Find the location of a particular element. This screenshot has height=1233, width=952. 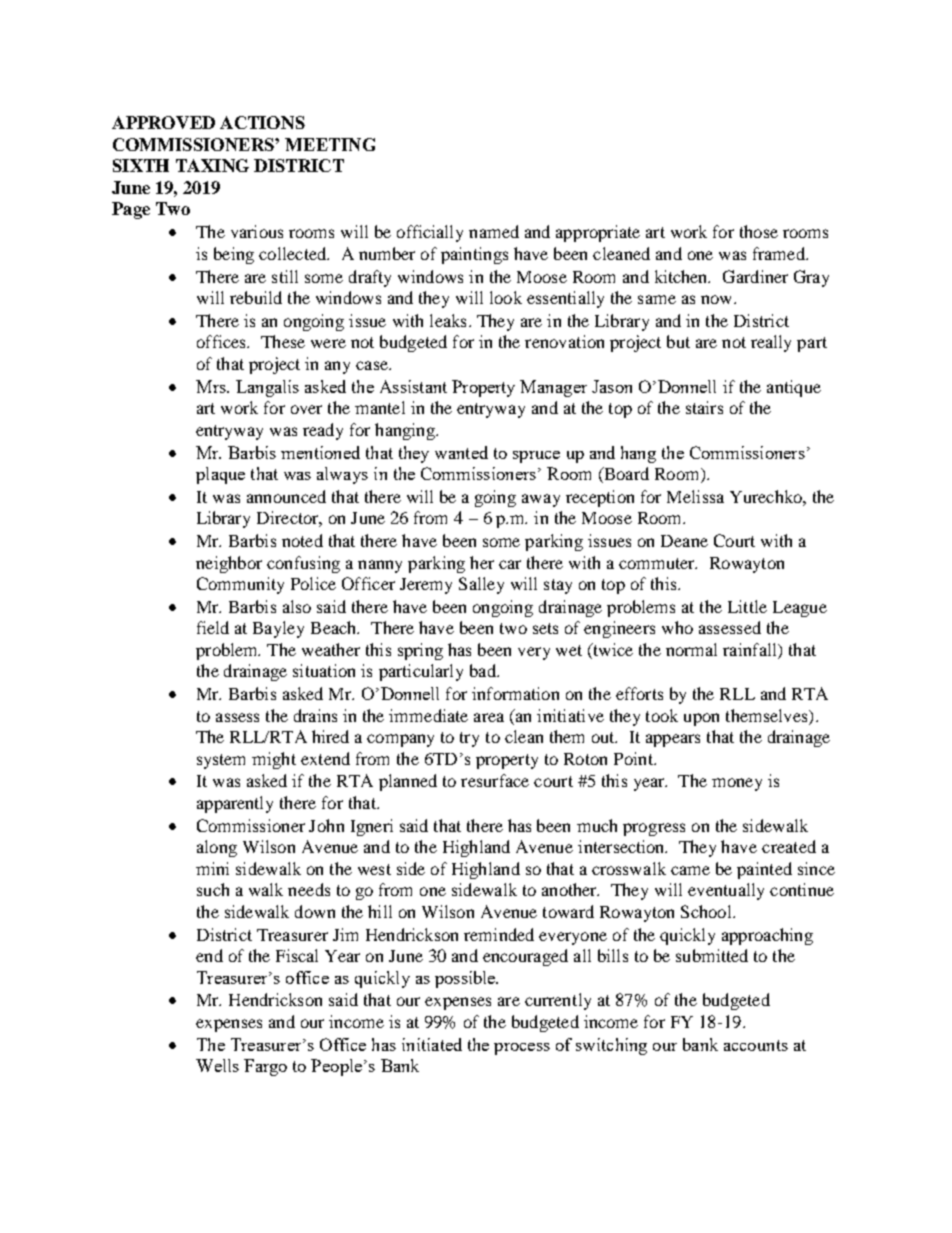

initiated is located at coordinates (432, 1044).
